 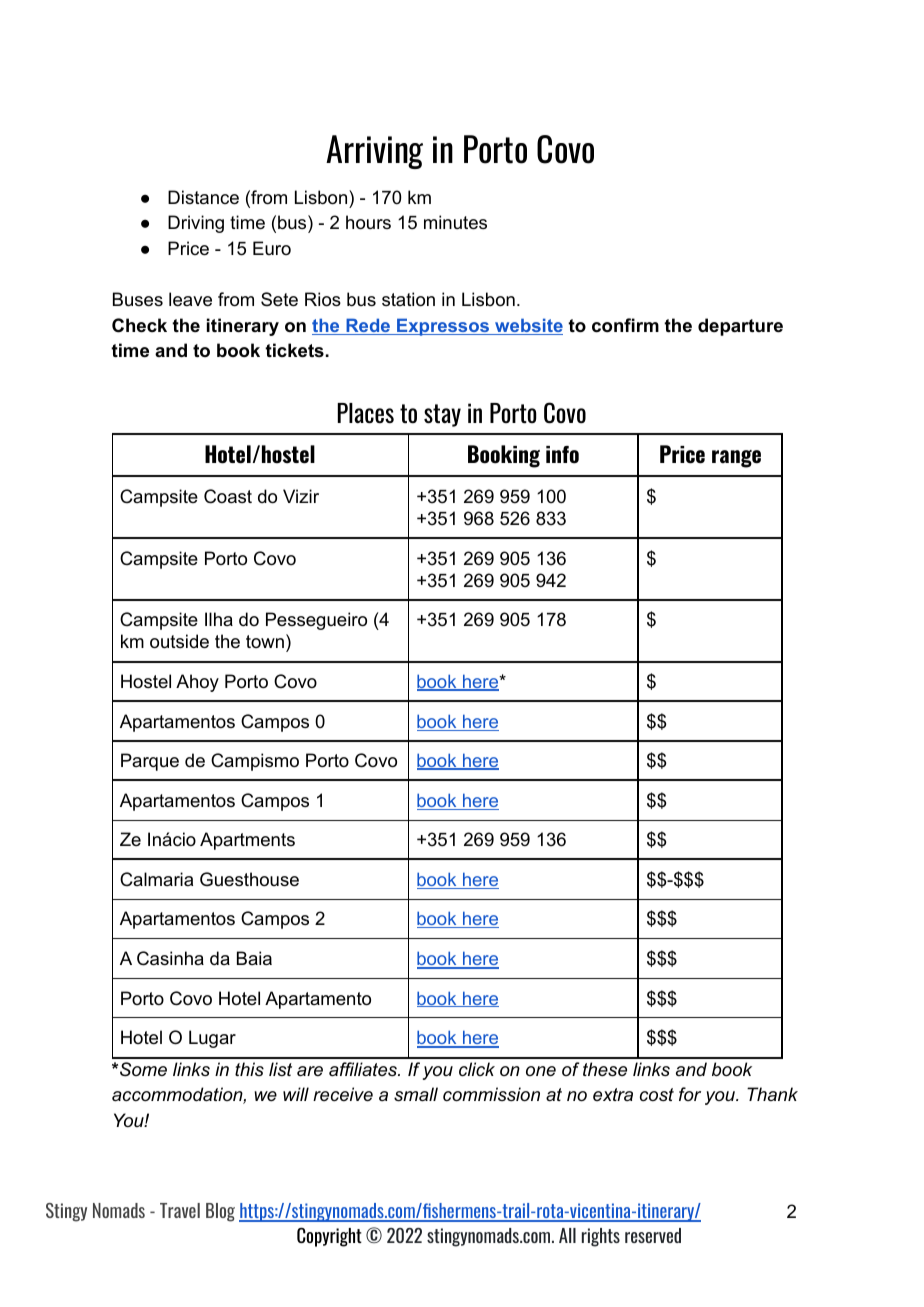 What do you see at coordinates (220, 1212) in the image?
I see `Blog` at bounding box center [220, 1212].
